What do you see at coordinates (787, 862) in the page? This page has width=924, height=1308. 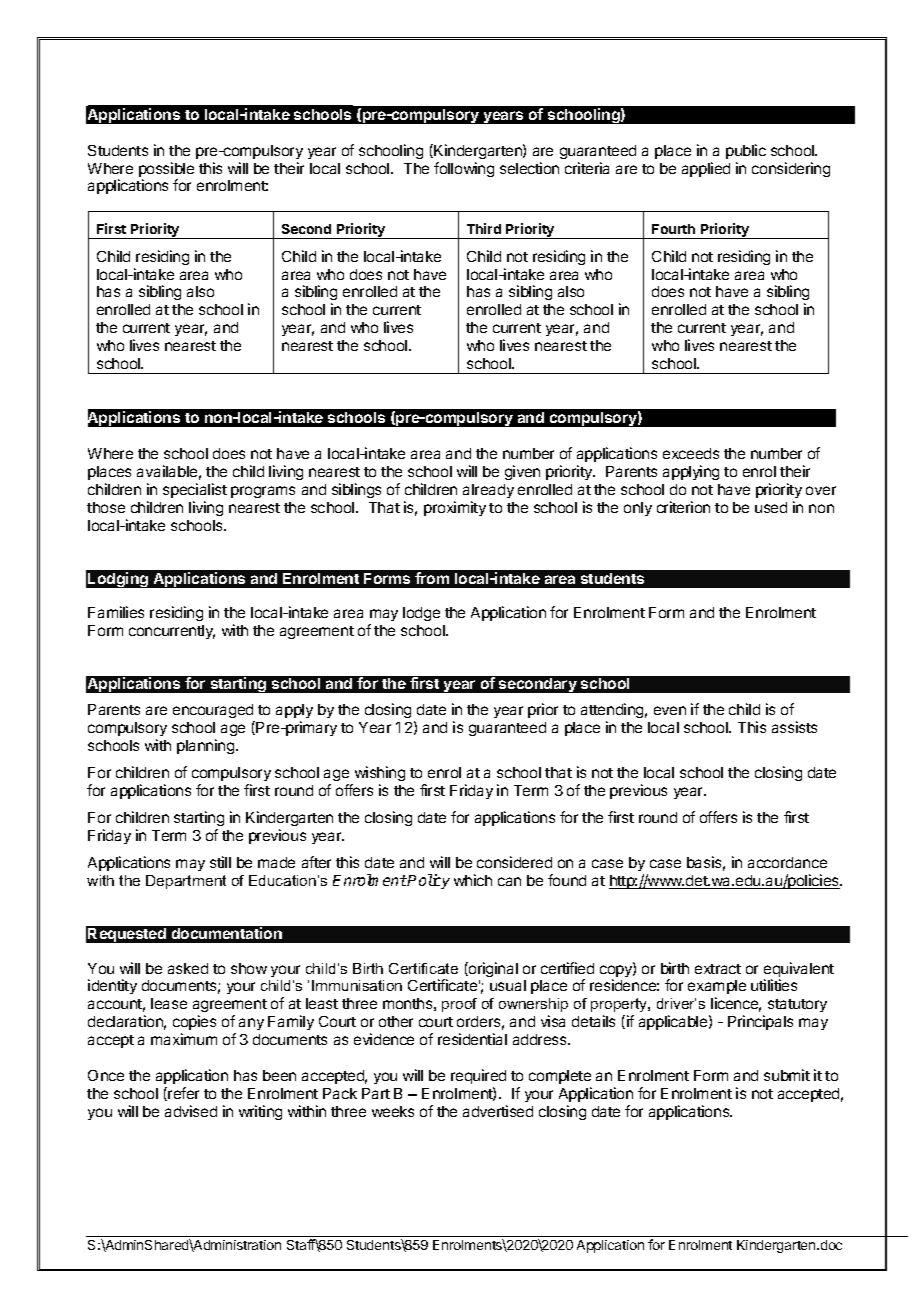 I see `accordance` at bounding box center [787, 862].
